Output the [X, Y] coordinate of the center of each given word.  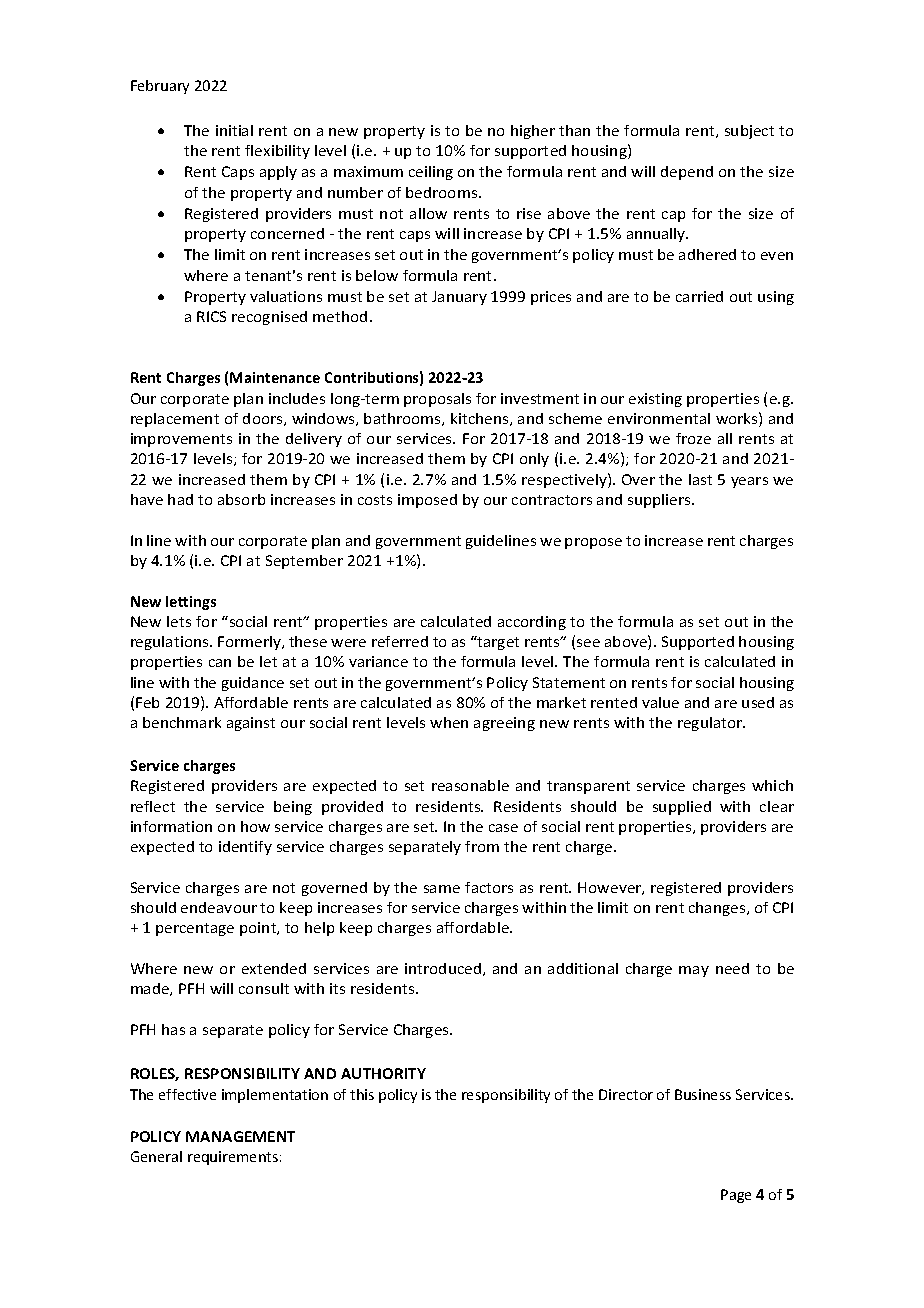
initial [234, 130]
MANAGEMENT [240, 1136]
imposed [427, 501]
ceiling [431, 173]
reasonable [470, 785]
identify [245, 848]
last [700, 479]
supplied [682, 808]
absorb [241, 499]
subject [749, 132]
